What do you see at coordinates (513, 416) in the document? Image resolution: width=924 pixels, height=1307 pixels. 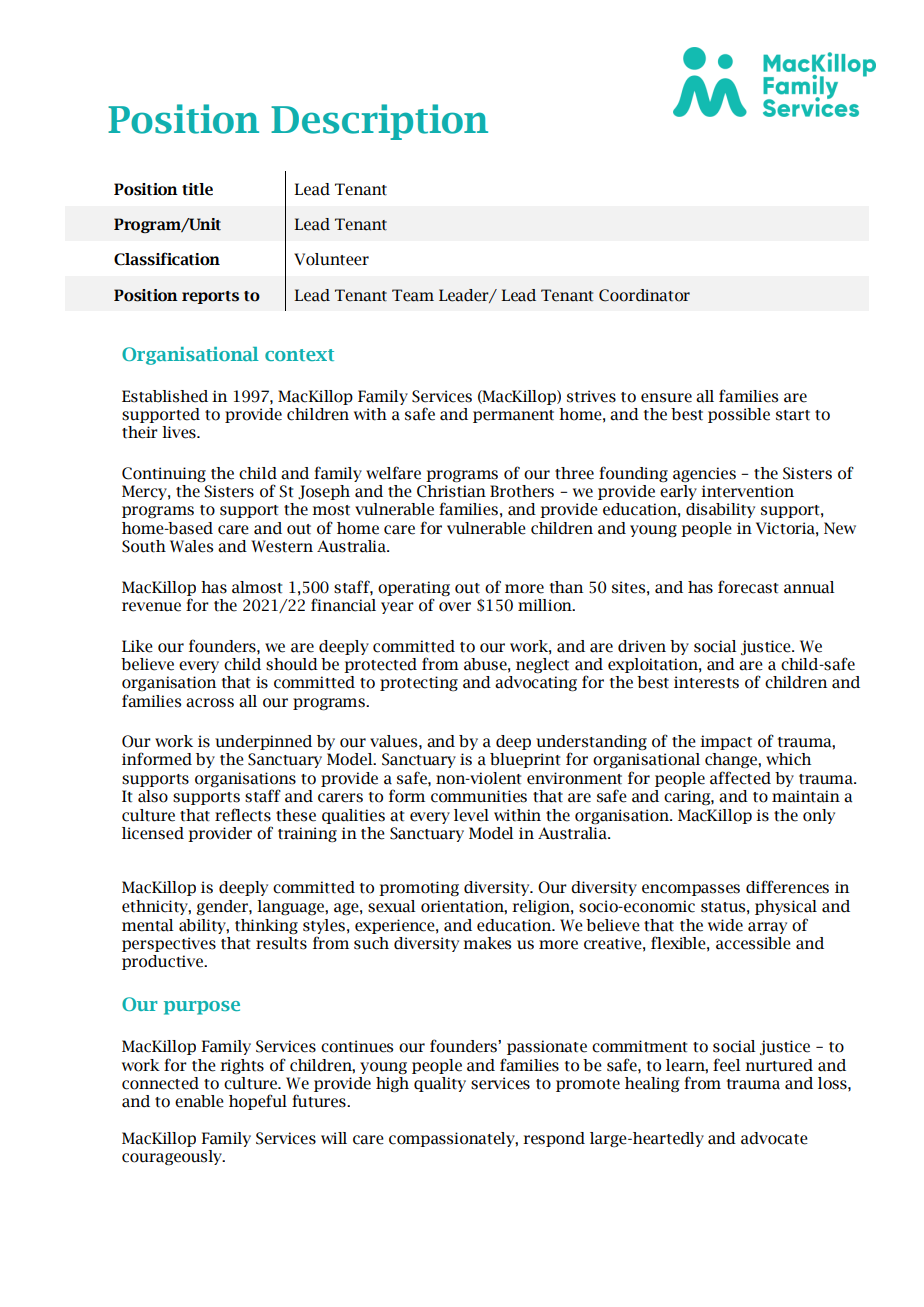 I see `permanent` at bounding box center [513, 416].
